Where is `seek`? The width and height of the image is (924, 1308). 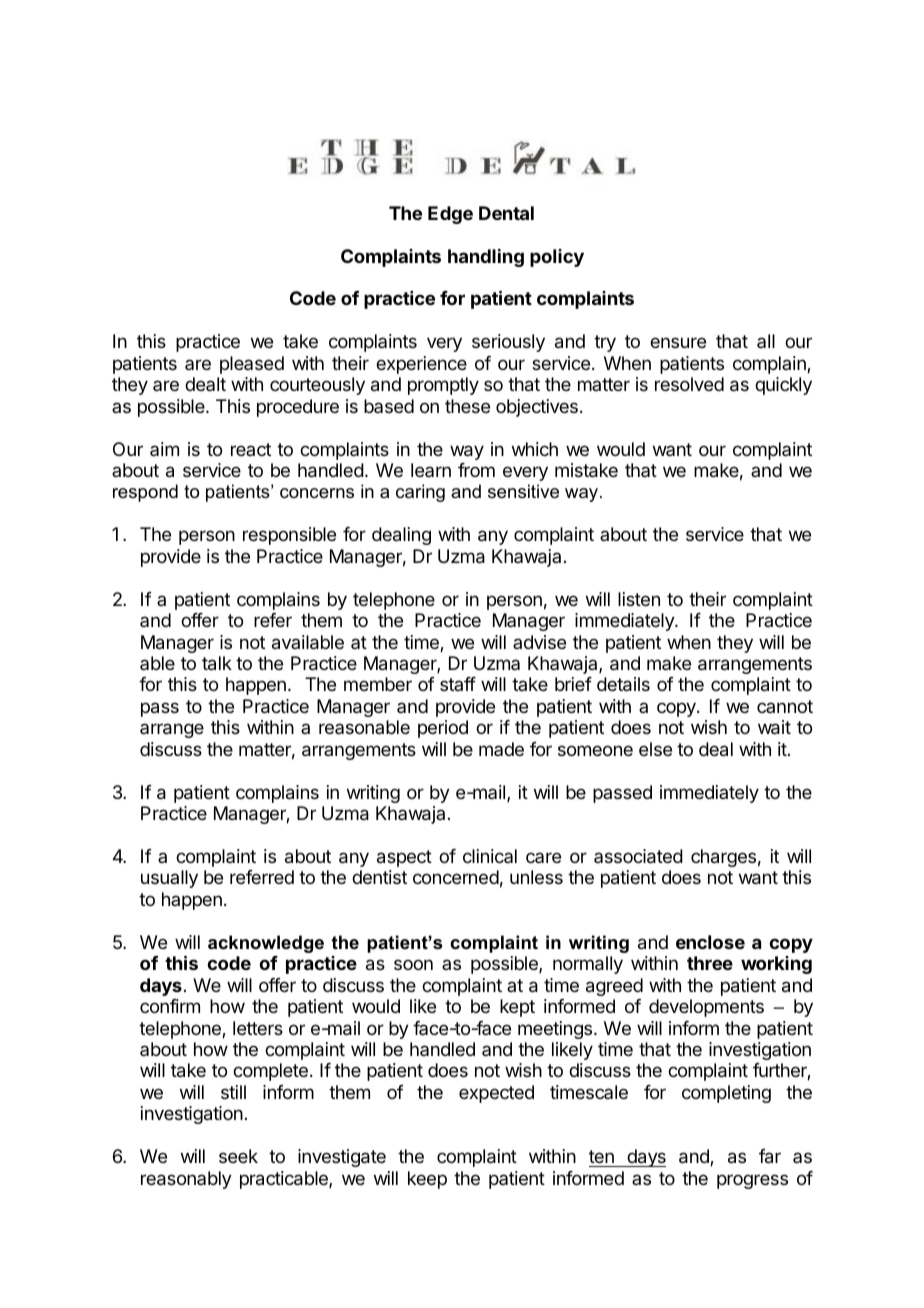 seek is located at coordinates (238, 1156).
